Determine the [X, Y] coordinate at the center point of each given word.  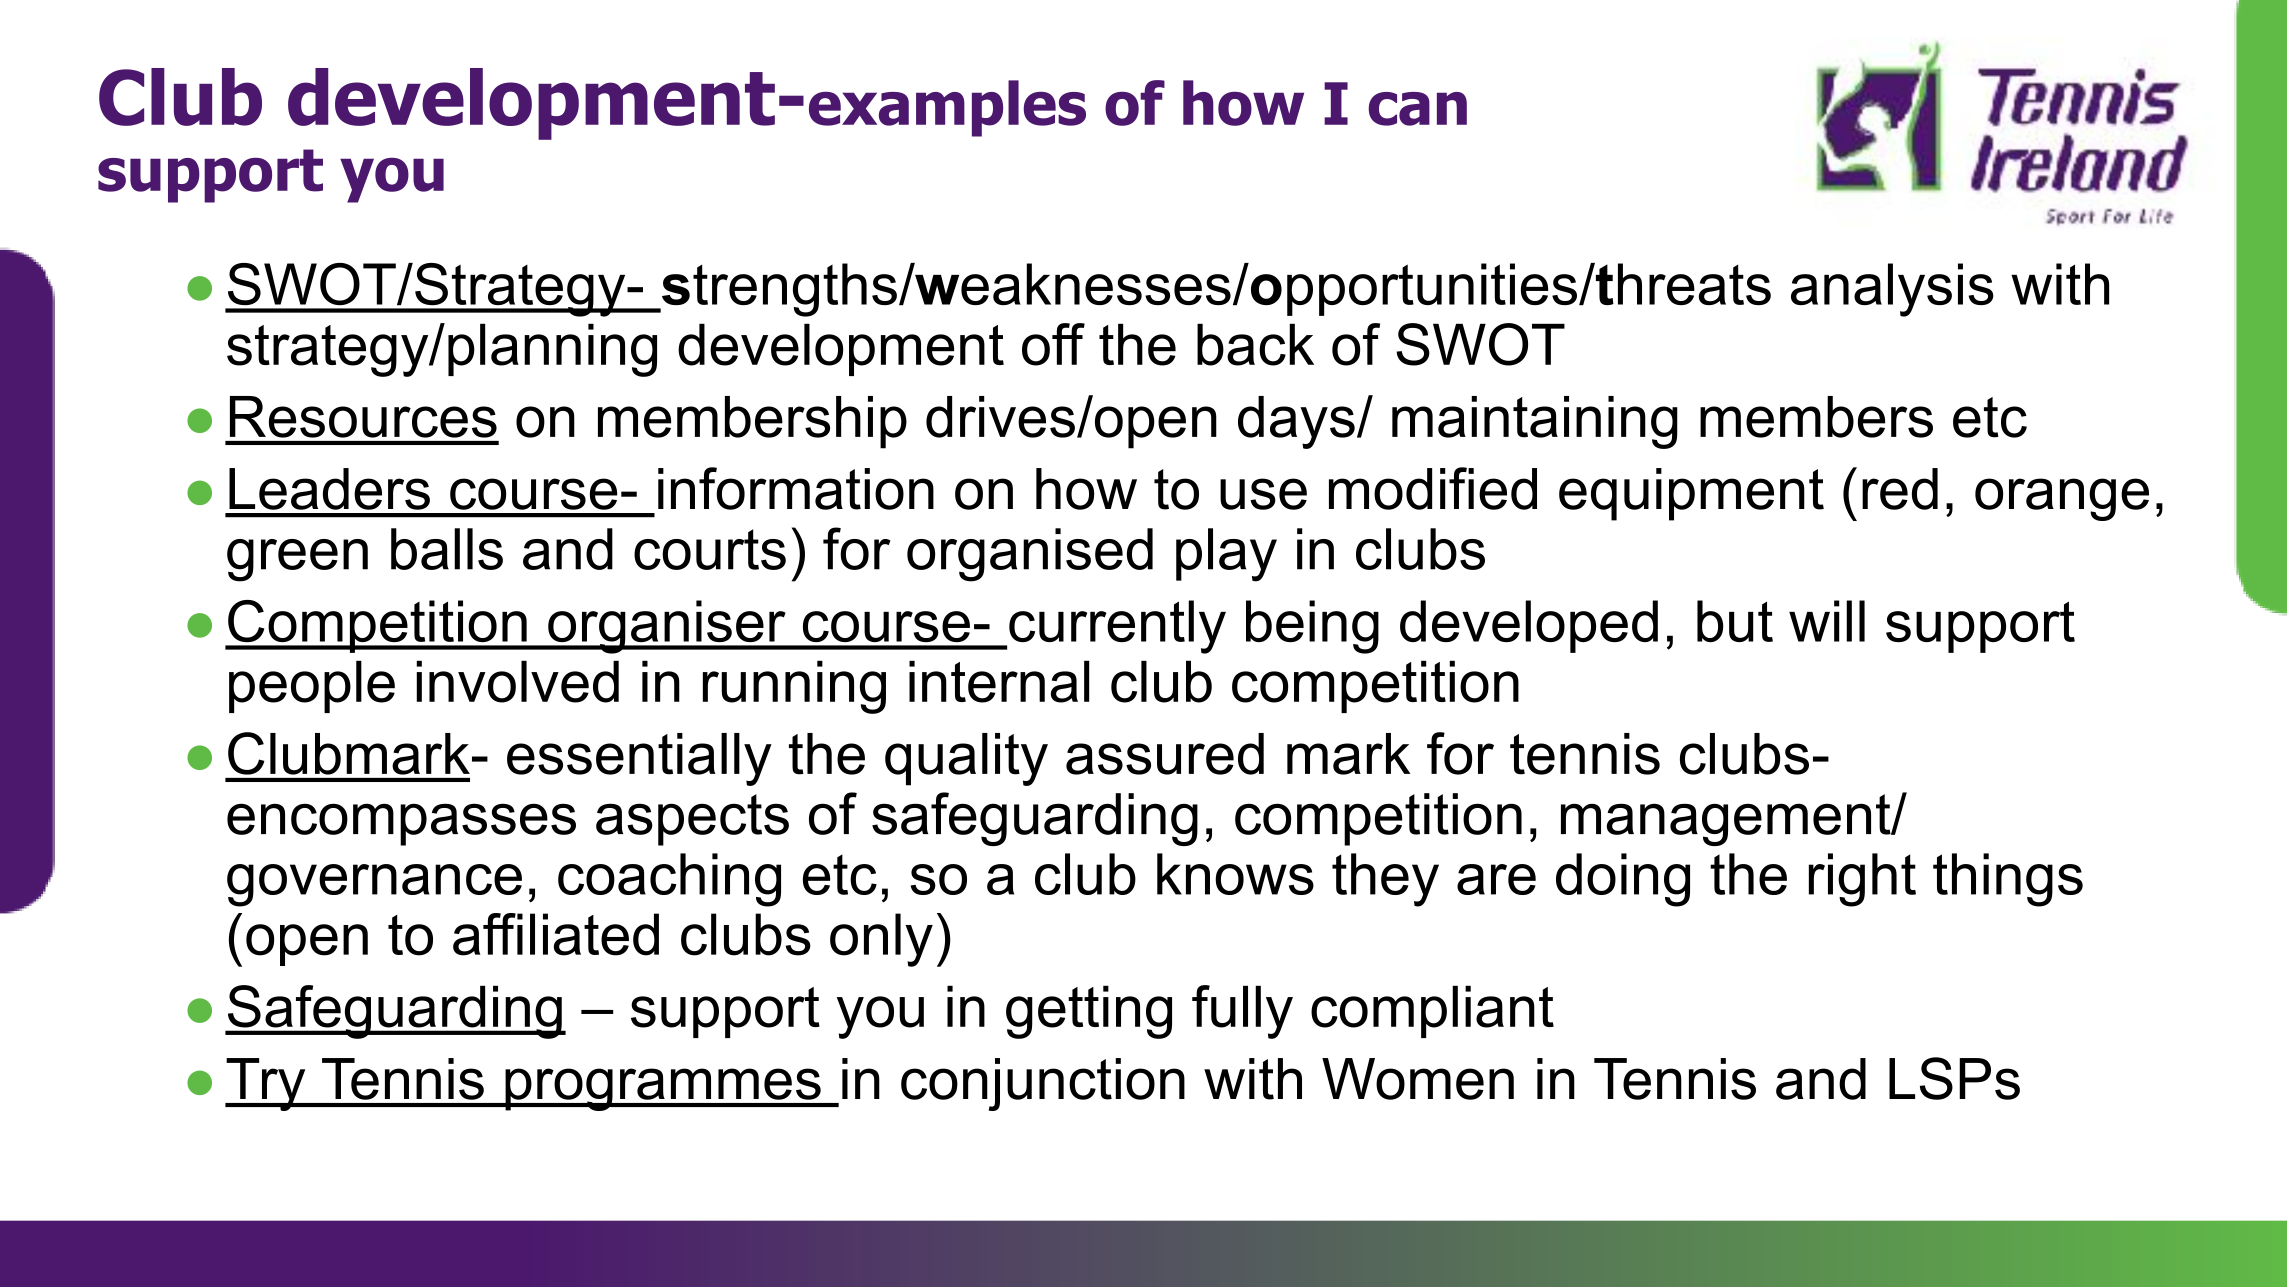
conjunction [1043, 1084]
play [1226, 555]
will [1827, 621]
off [1053, 344]
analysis [1892, 290]
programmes [663, 1089]
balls [447, 549]
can [1418, 109]
